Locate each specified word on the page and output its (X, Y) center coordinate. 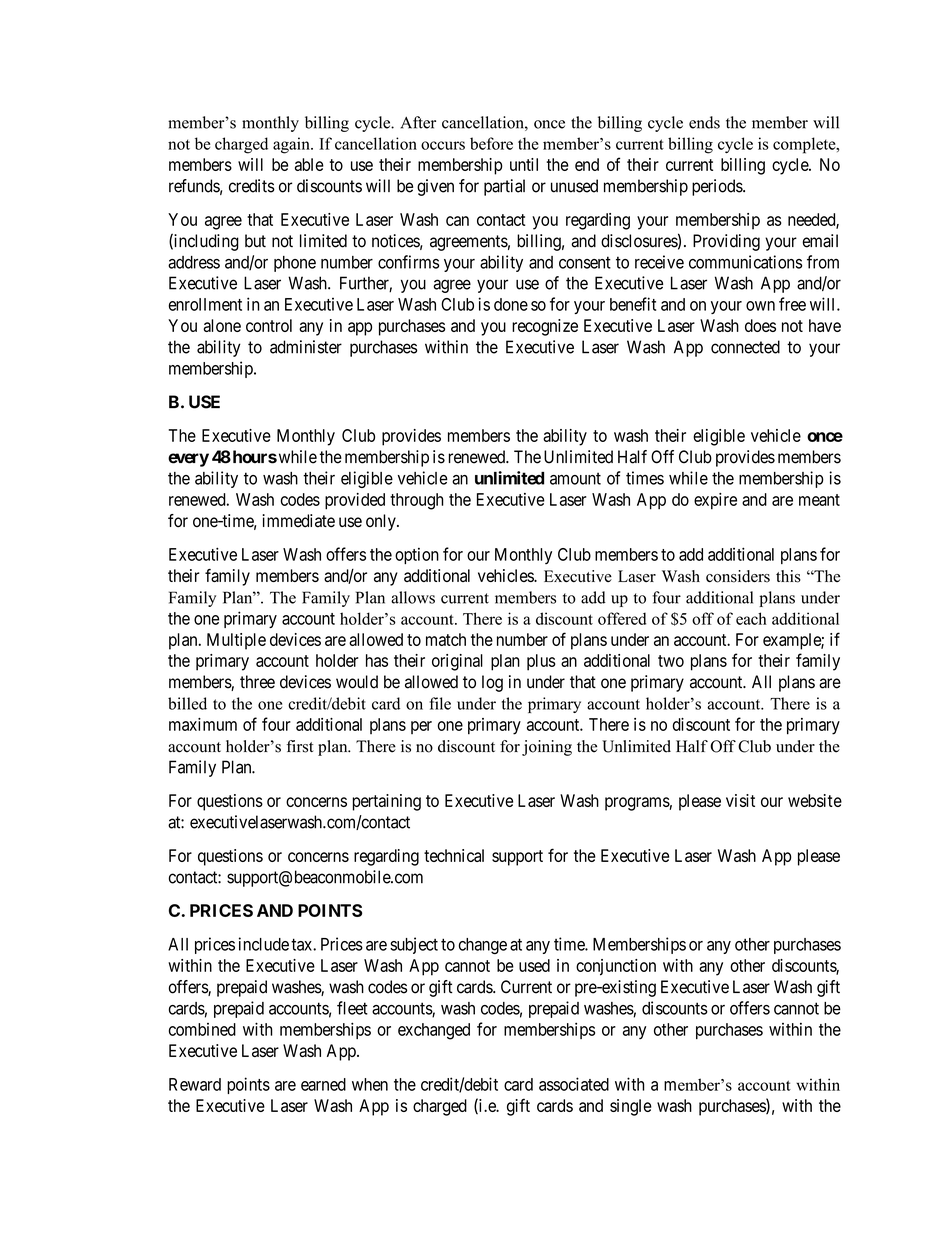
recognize (545, 327)
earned (323, 1084)
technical (454, 855)
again (292, 145)
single (631, 1107)
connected (745, 347)
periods (718, 187)
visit (740, 800)
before (491, 143)
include (264, 944)
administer (306, 347)
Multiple (236, 641)
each (751, 618)
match (446, 639)
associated (574, 1084)
